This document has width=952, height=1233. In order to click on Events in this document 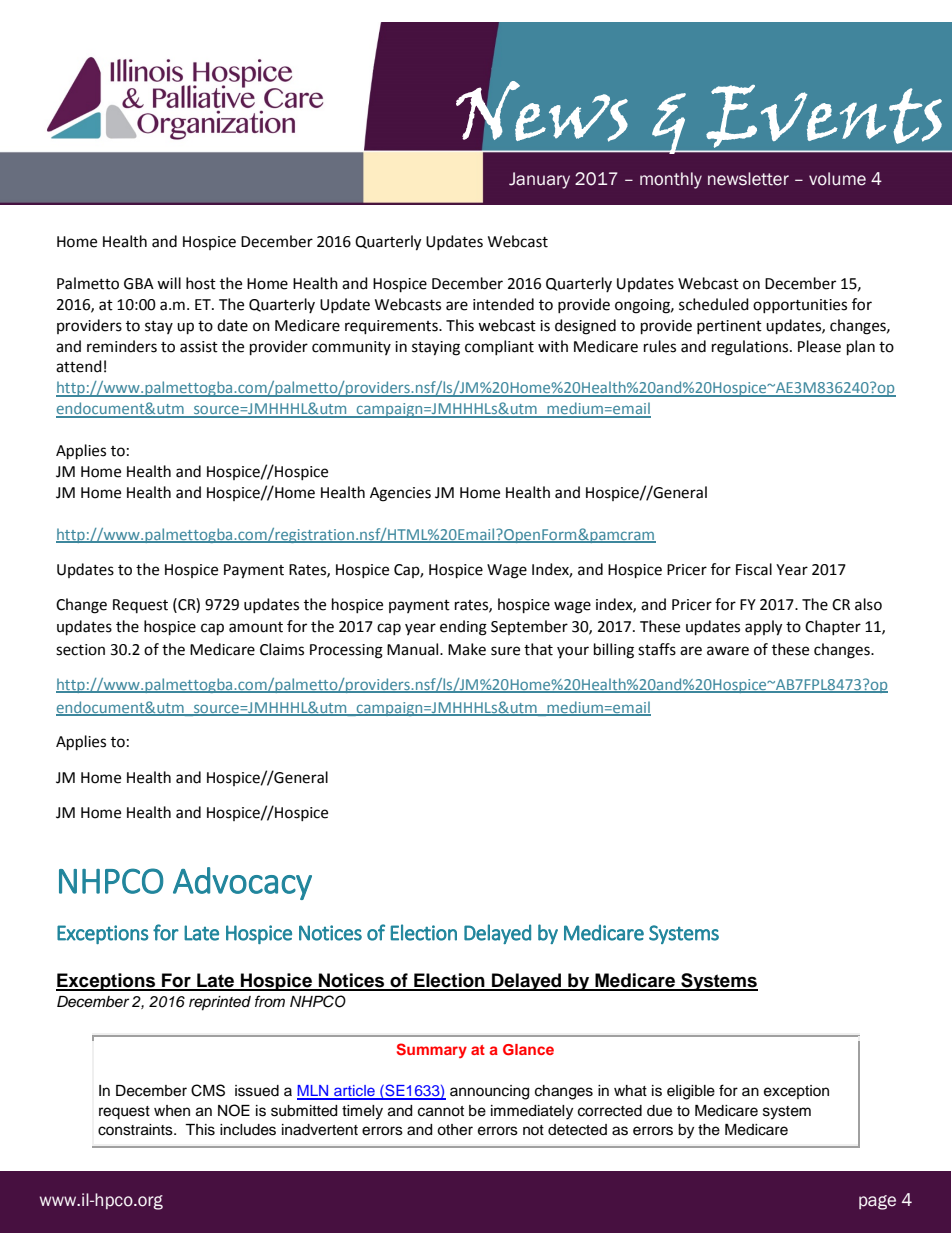, I will do `click(824, 116)`.
